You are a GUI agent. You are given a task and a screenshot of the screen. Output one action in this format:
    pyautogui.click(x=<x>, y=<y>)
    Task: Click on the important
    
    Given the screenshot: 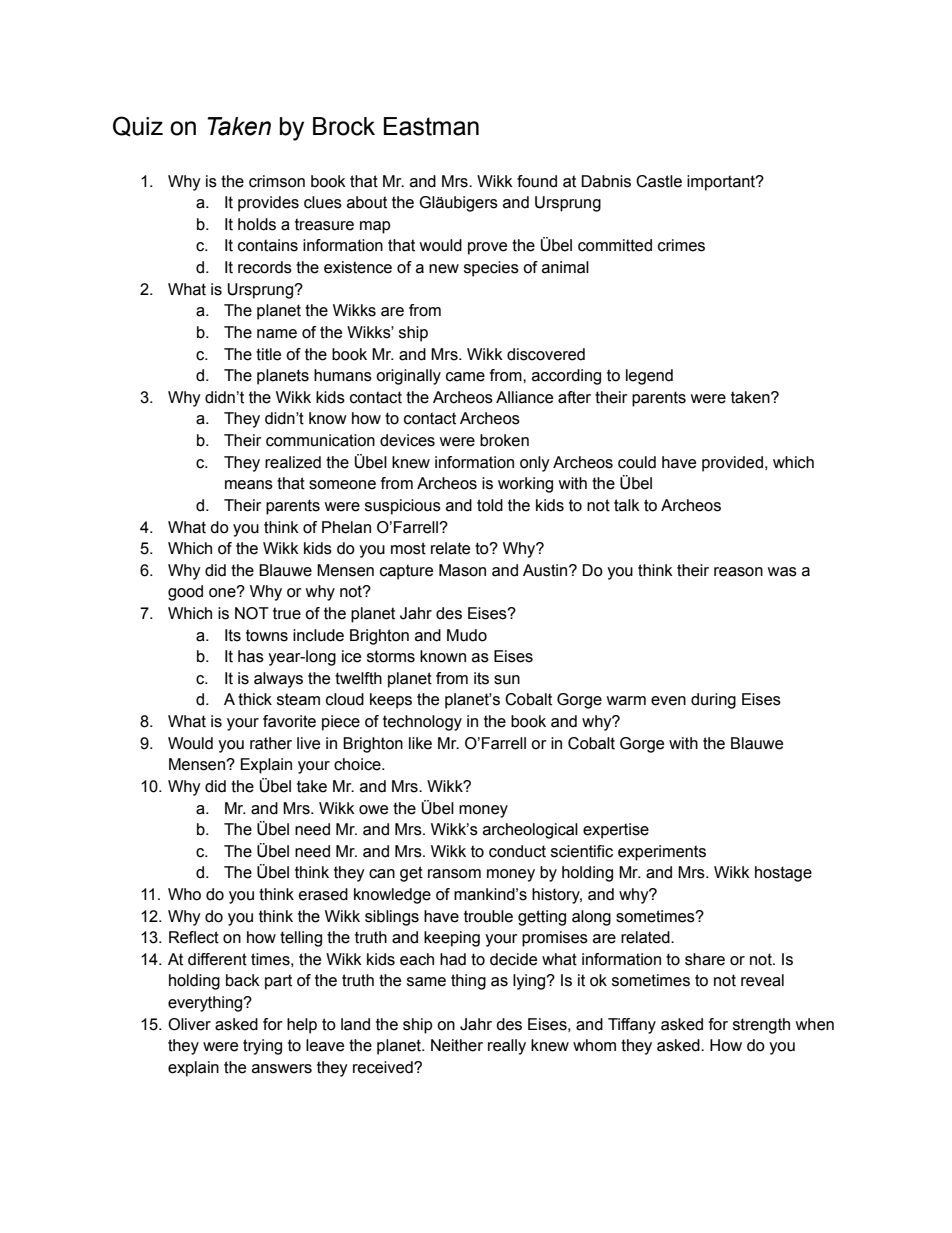 What is the action you would take?
    pyautogui.click(x=722, y=183)
